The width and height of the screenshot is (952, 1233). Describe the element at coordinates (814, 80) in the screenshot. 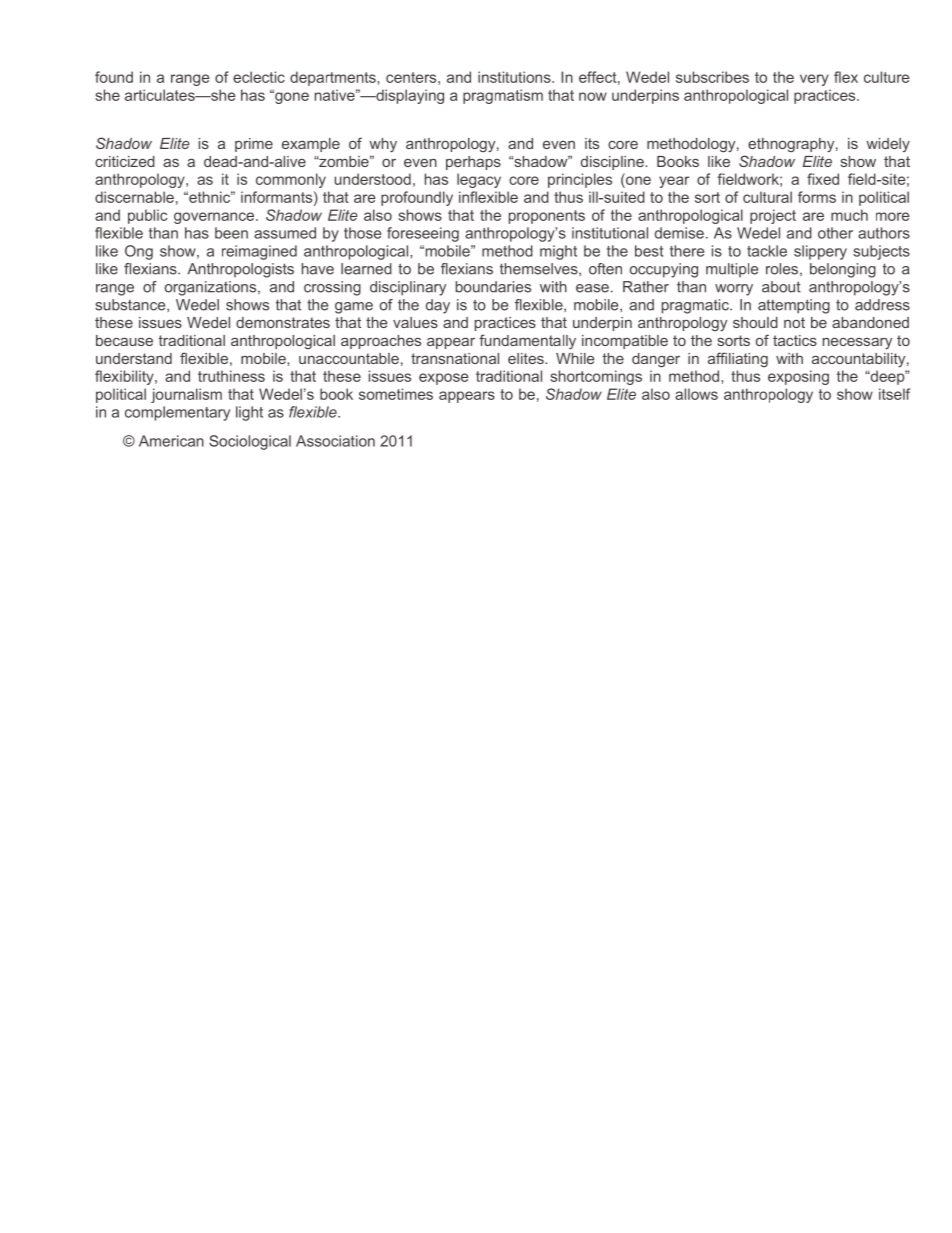

I see `very` at that location.
